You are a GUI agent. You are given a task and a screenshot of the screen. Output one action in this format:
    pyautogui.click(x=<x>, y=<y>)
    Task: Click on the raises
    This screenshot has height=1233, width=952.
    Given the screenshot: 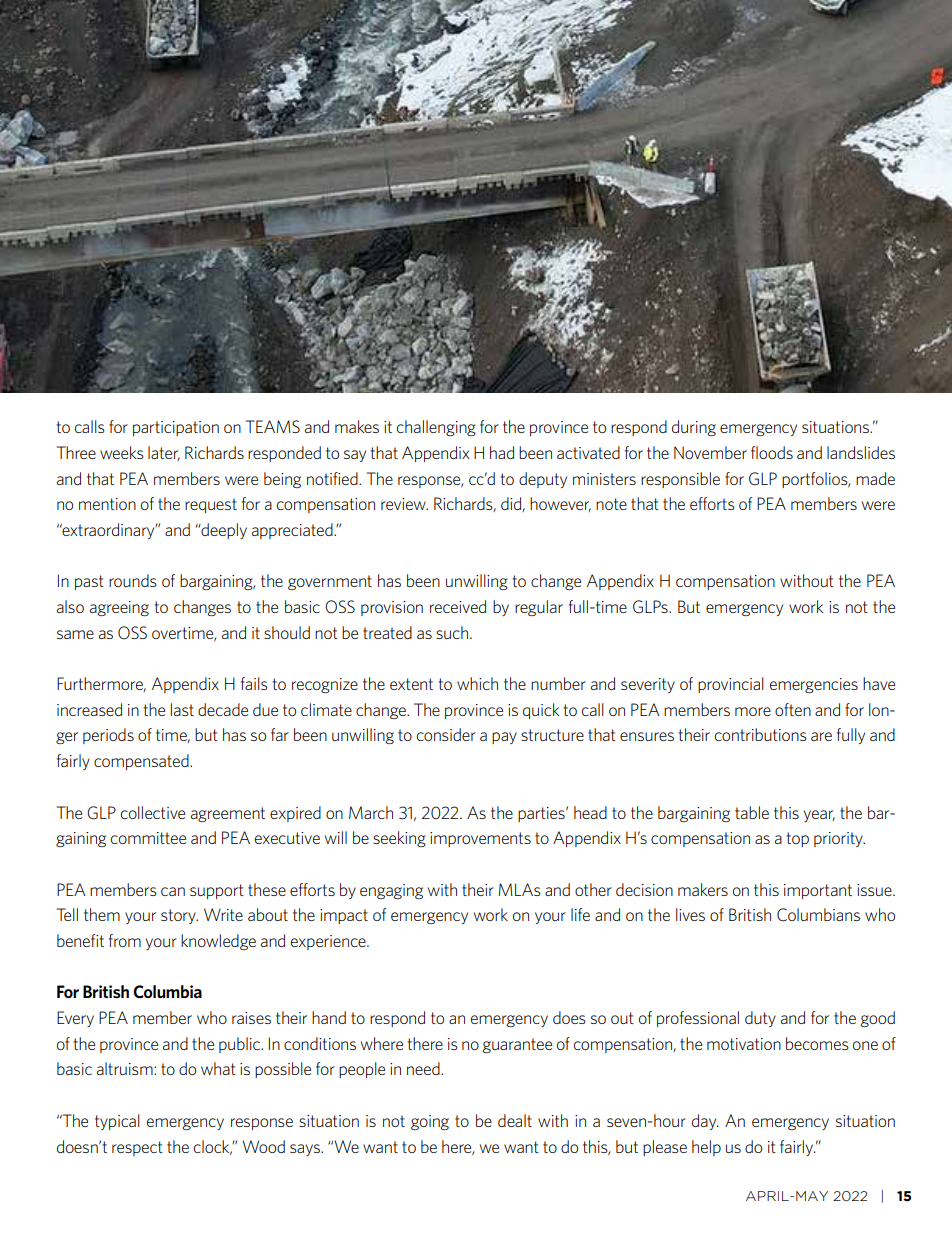 What is the action you would take?
    pyautogui.click(x=251, y=1018)
